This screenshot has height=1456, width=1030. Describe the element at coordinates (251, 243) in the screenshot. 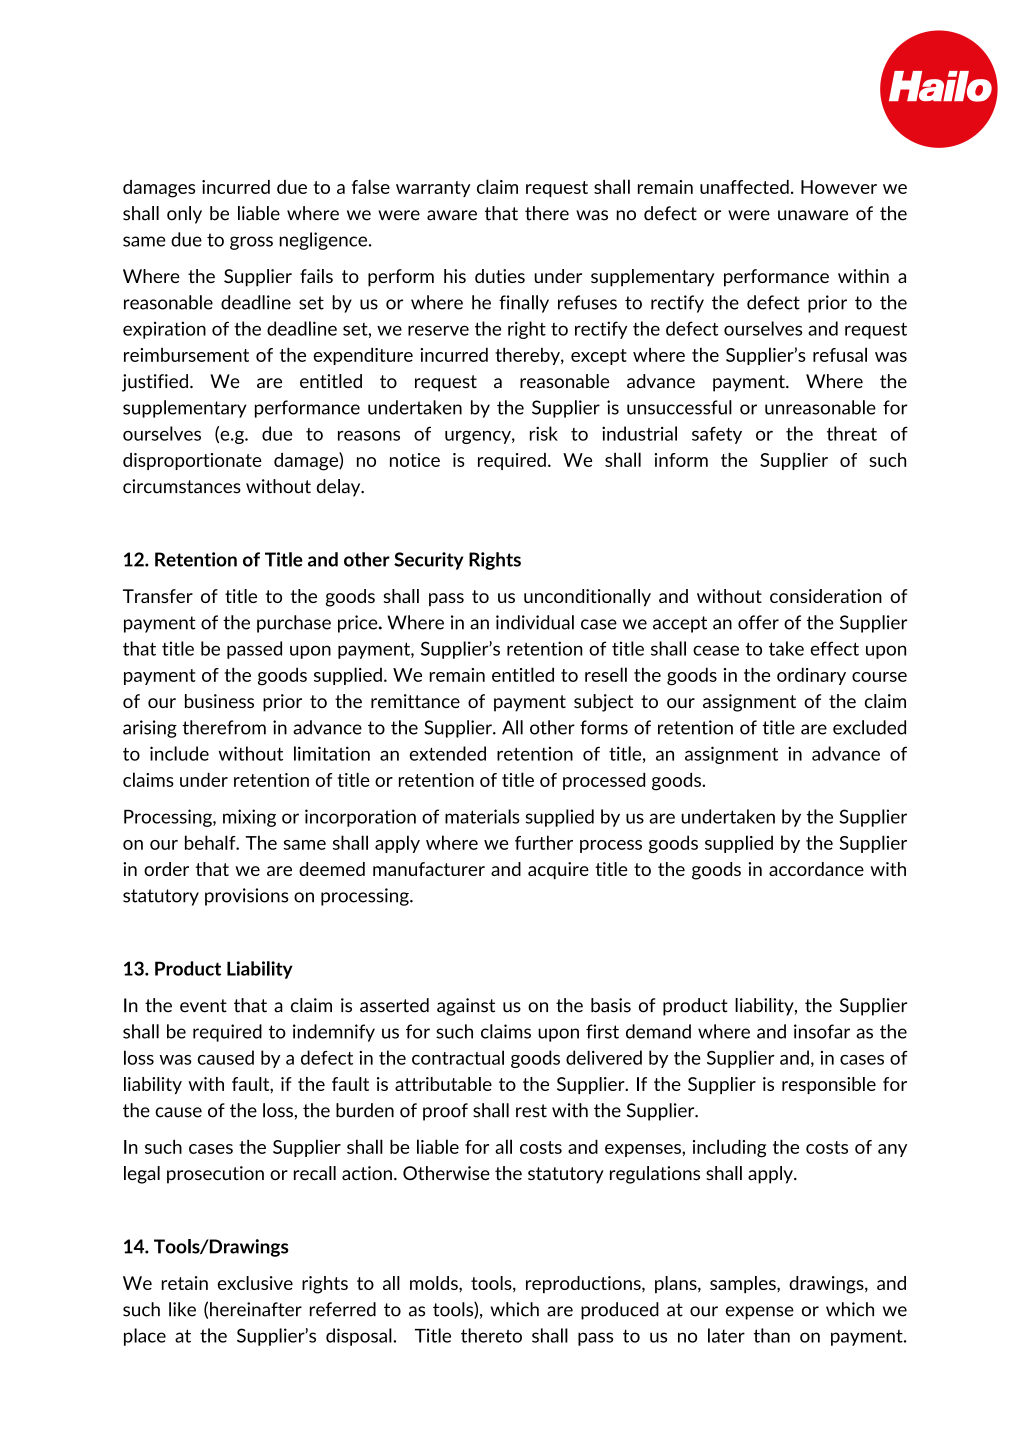

I see `gross` at that location.
